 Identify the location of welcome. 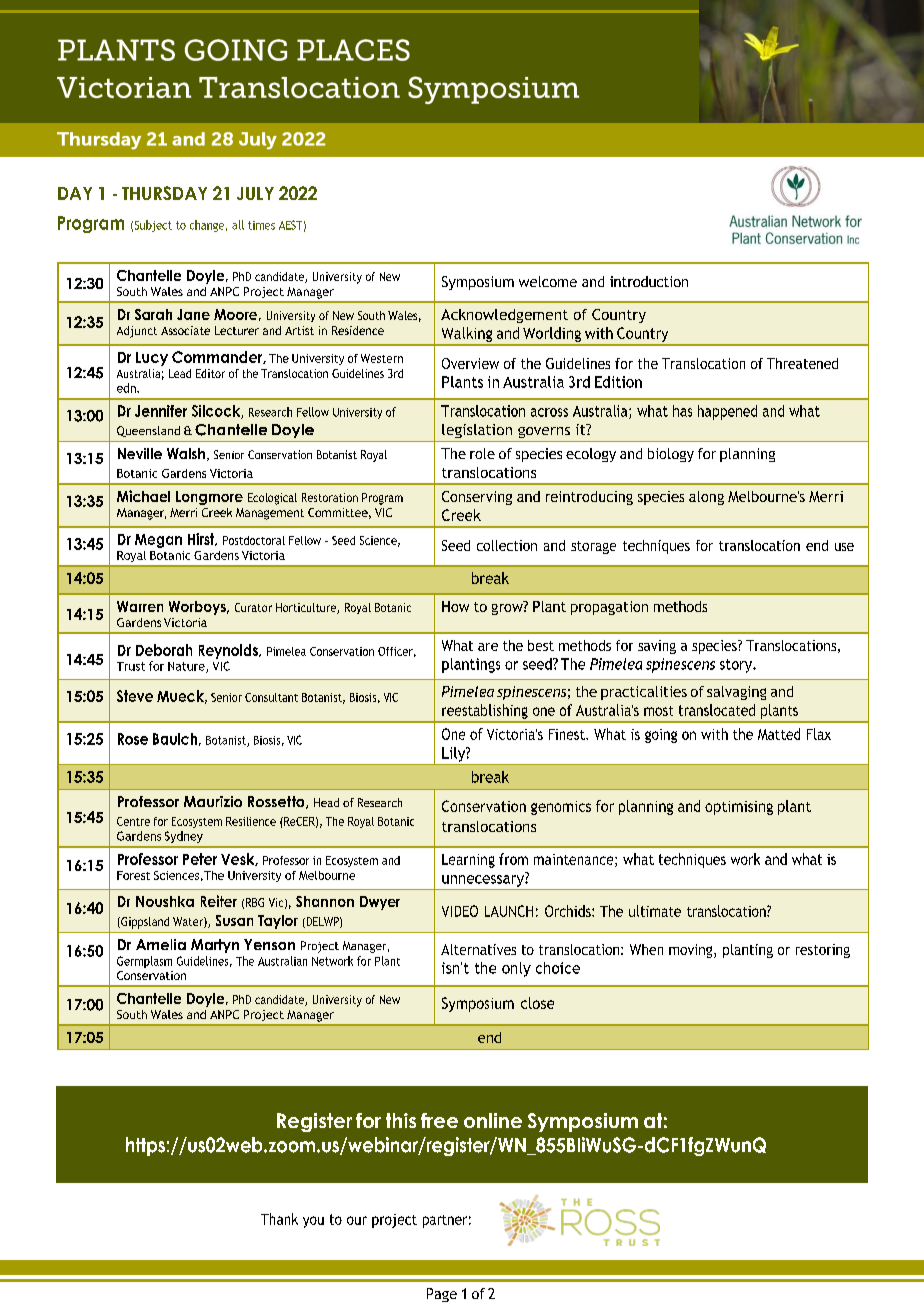
(548, 281).
